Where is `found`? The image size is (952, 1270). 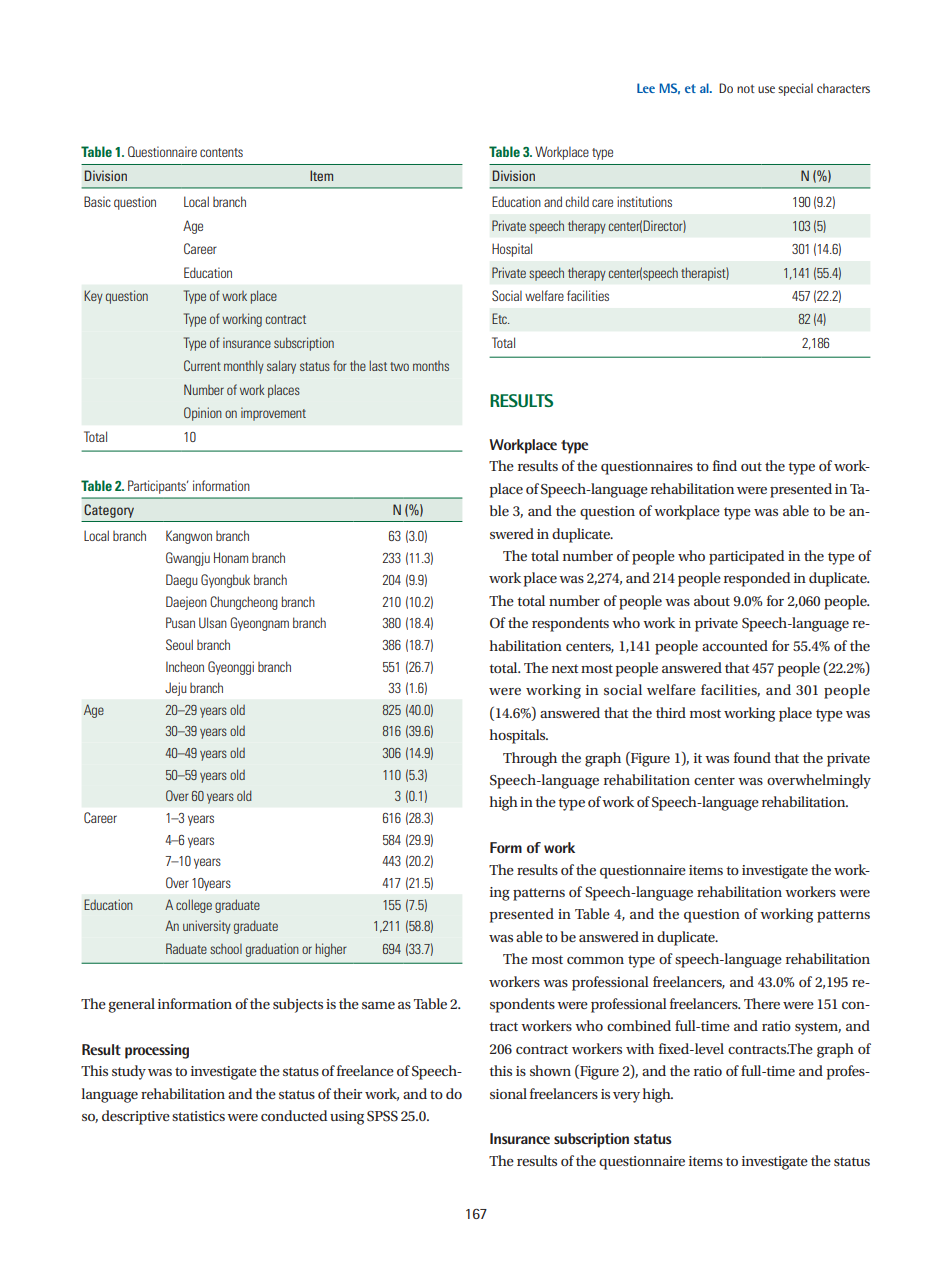 found is located at coordinates (752, 757).
